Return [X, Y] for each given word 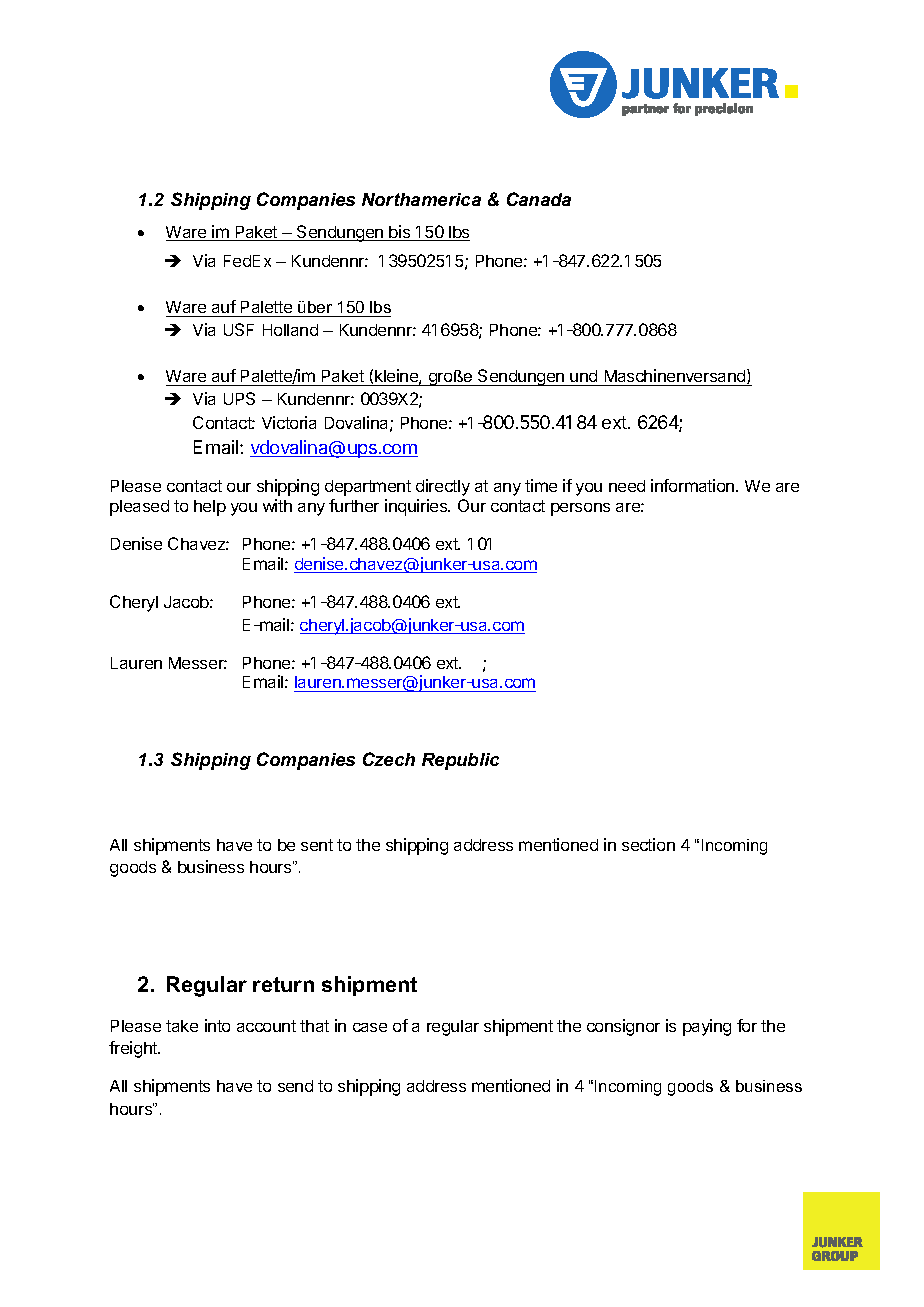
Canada [539, 199]
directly [443, 487]
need [627, 486]
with [277, 505]
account [266, 1026]
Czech [389, 759]
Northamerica [421, 199]
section [648, 844]
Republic [460, 761]
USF [239, 329]
